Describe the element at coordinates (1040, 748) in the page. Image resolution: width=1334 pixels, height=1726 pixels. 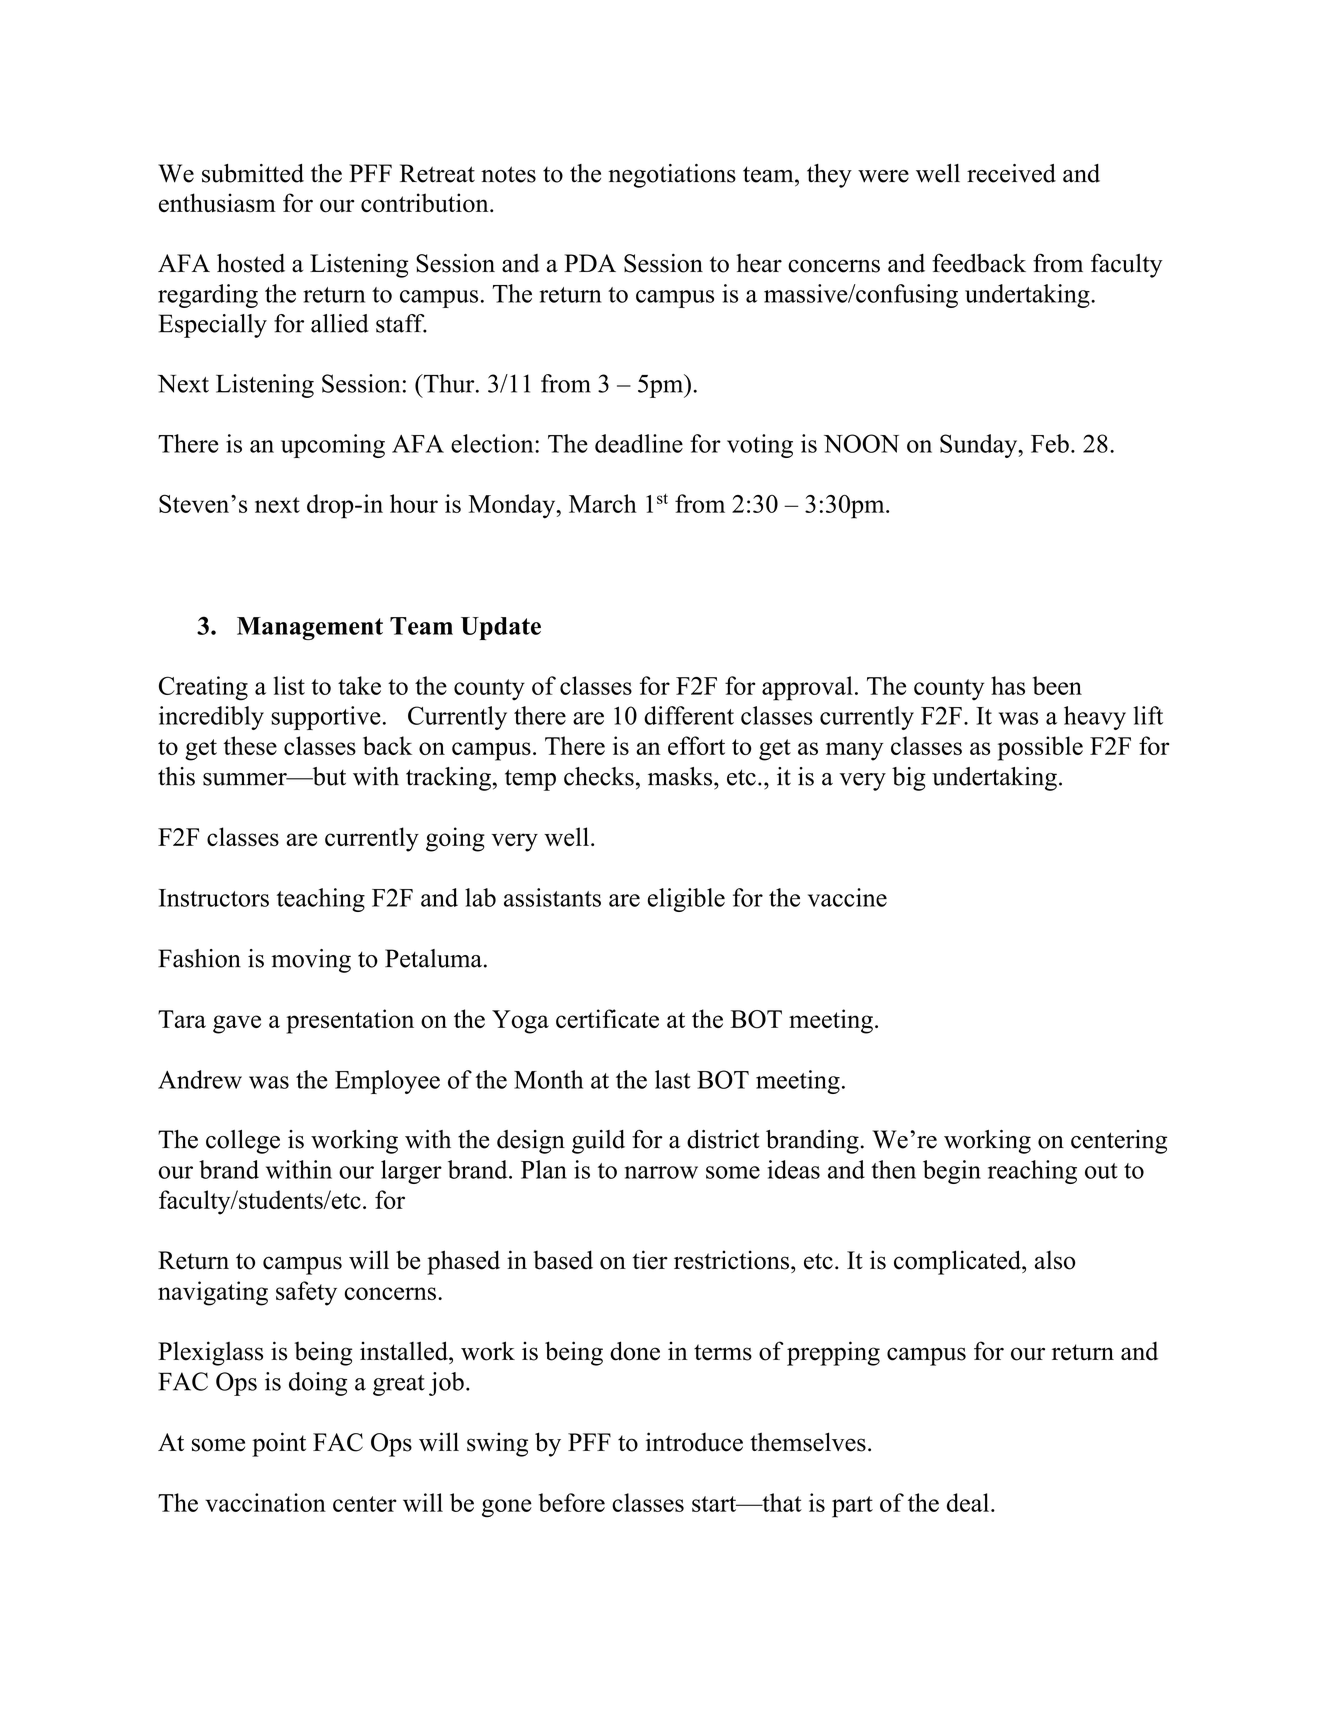
I see `possible` at that location.
